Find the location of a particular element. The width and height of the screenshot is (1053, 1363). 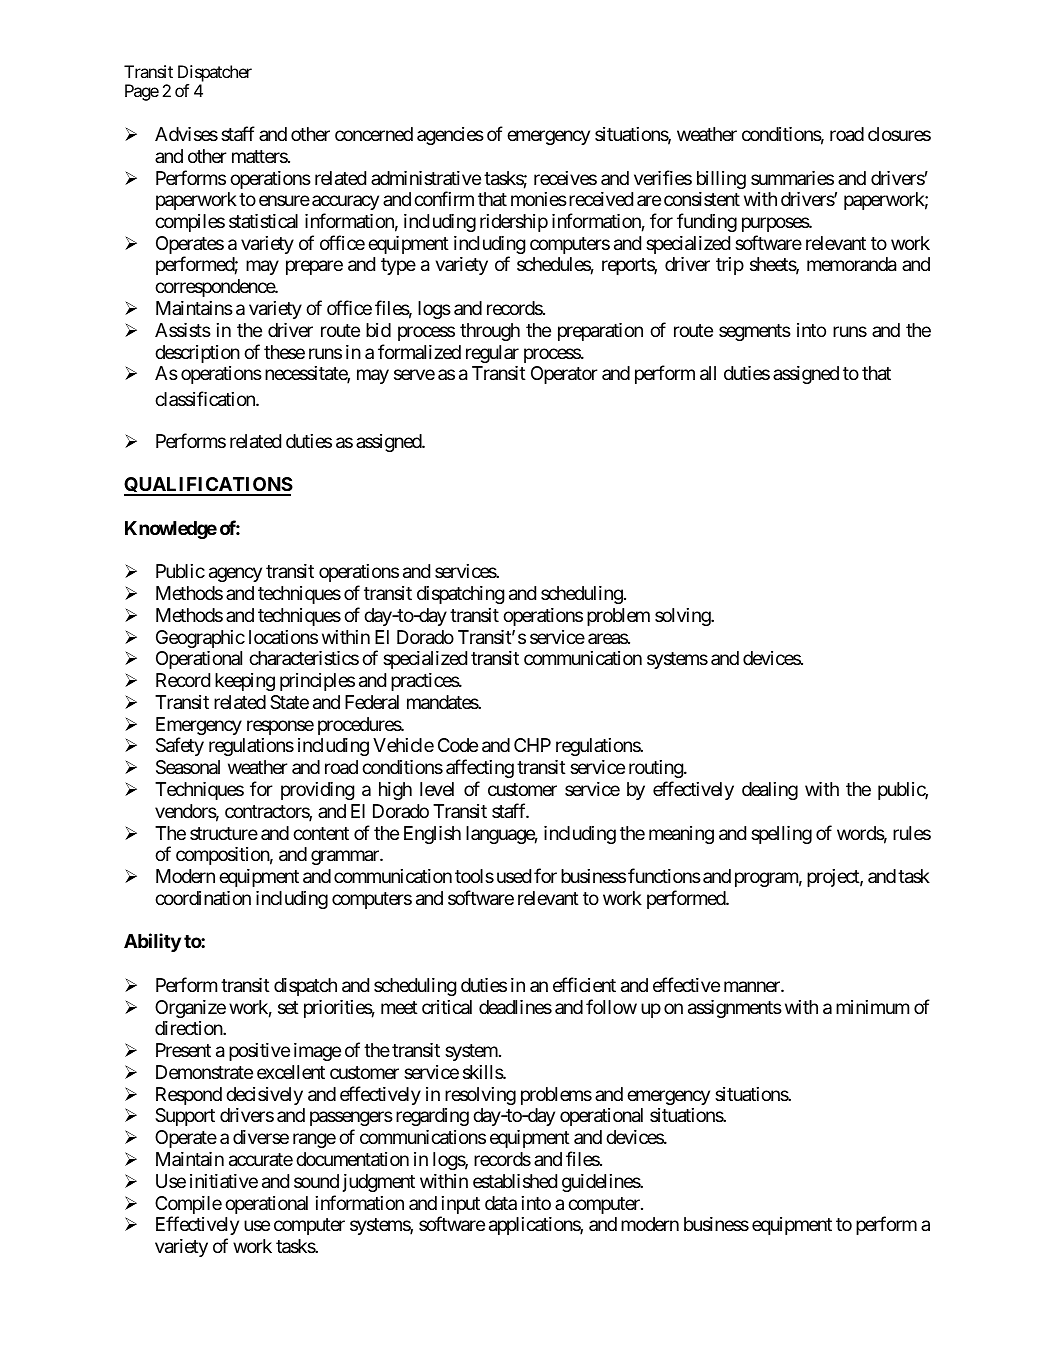

spelling is located at coordinates (781, 835).
